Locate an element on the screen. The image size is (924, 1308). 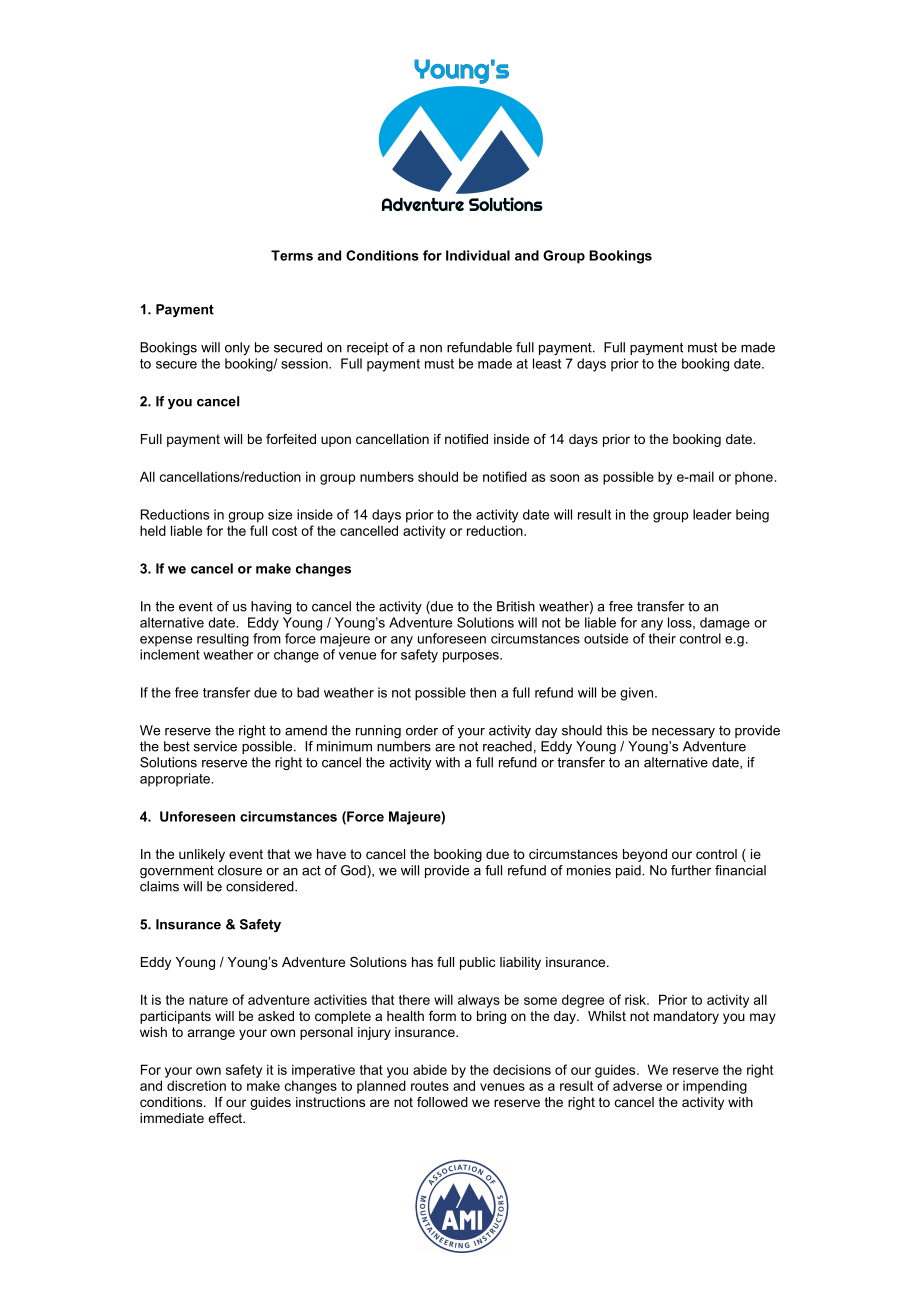
Individual is located at coordinates (478, 255).
